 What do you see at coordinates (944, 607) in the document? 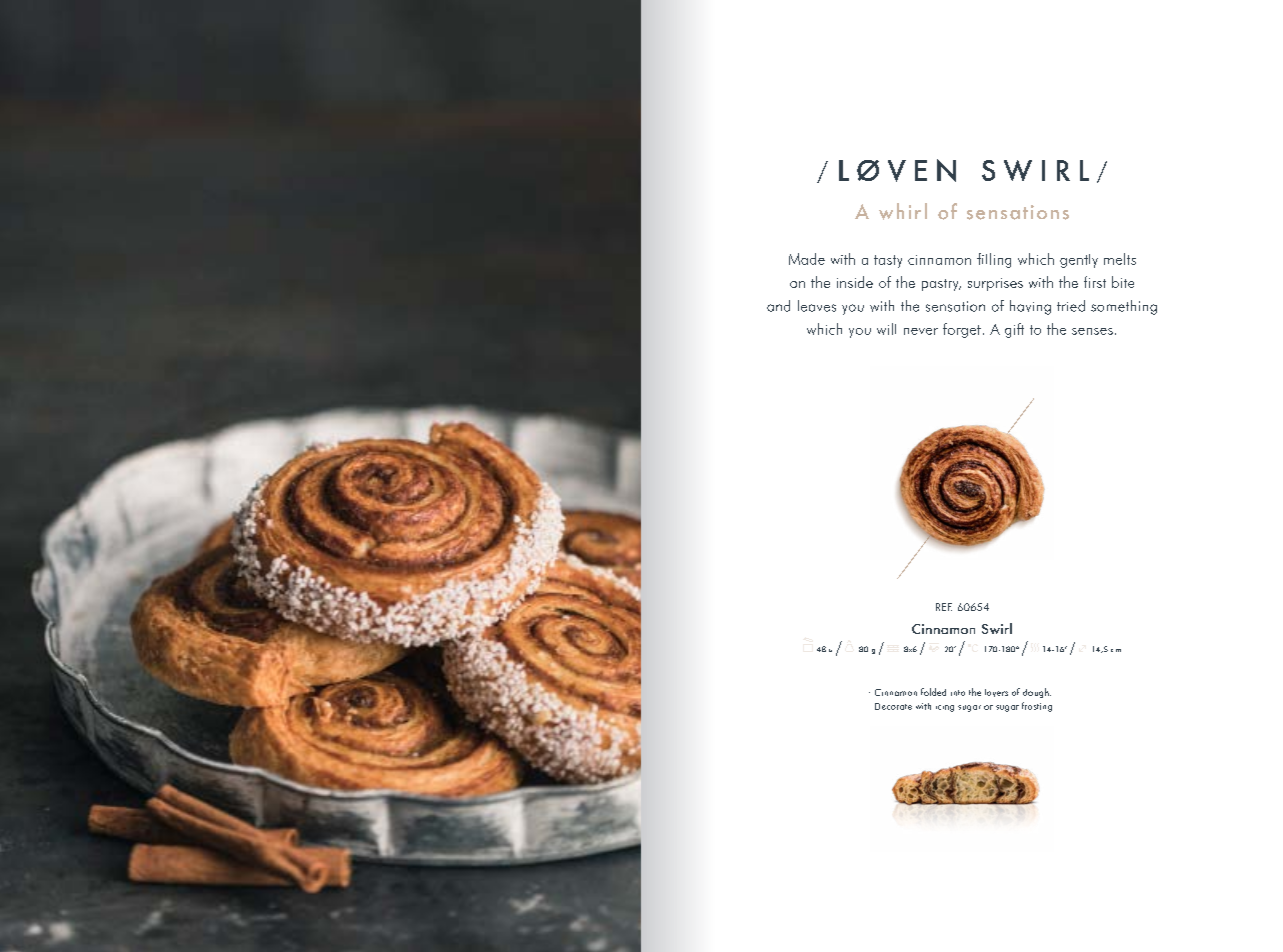
I see `REF` at bounding box center [944, 607].
